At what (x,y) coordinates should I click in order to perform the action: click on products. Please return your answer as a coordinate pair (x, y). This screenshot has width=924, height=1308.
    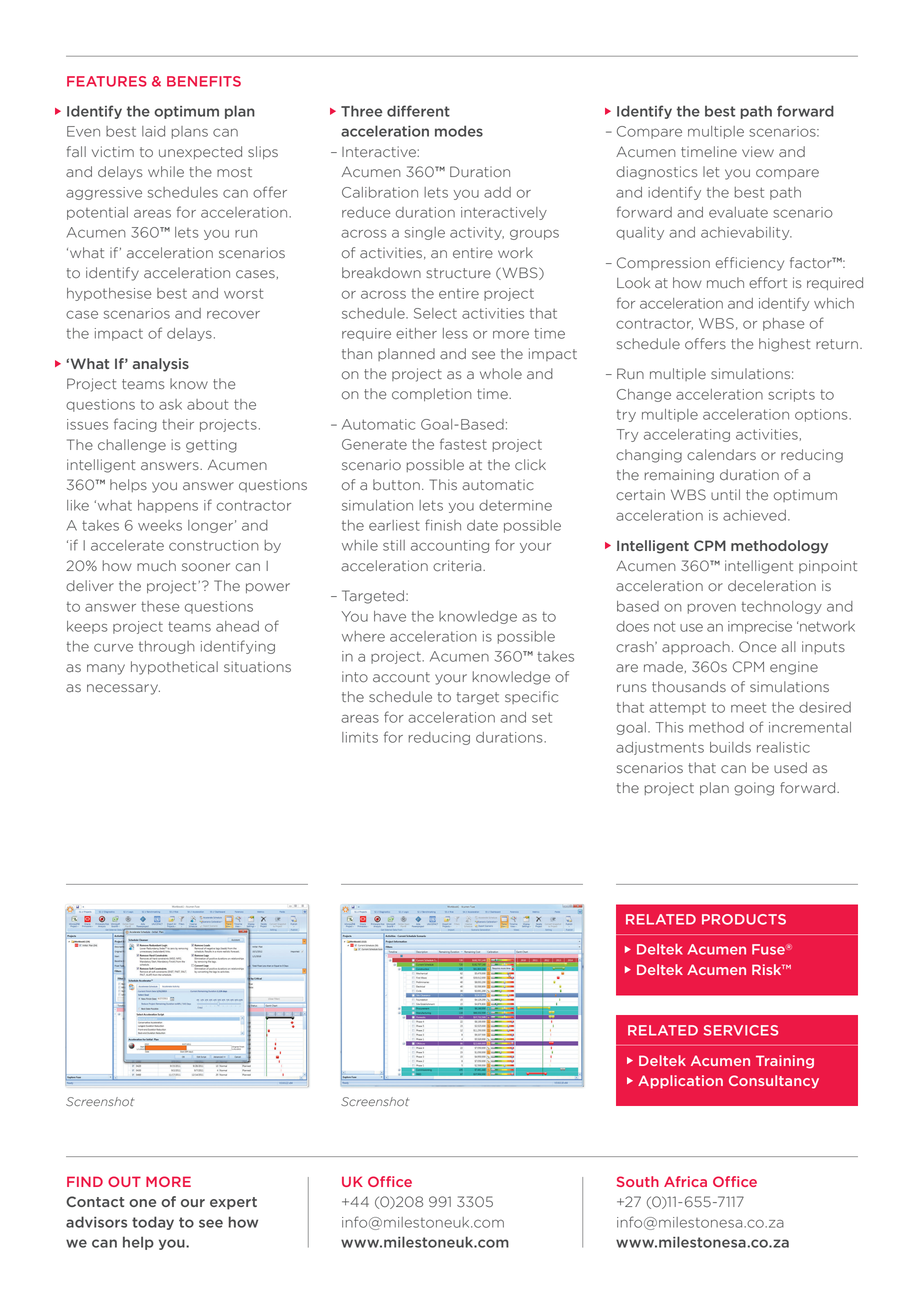
    Looking at the image, I should click on (744, 919).
